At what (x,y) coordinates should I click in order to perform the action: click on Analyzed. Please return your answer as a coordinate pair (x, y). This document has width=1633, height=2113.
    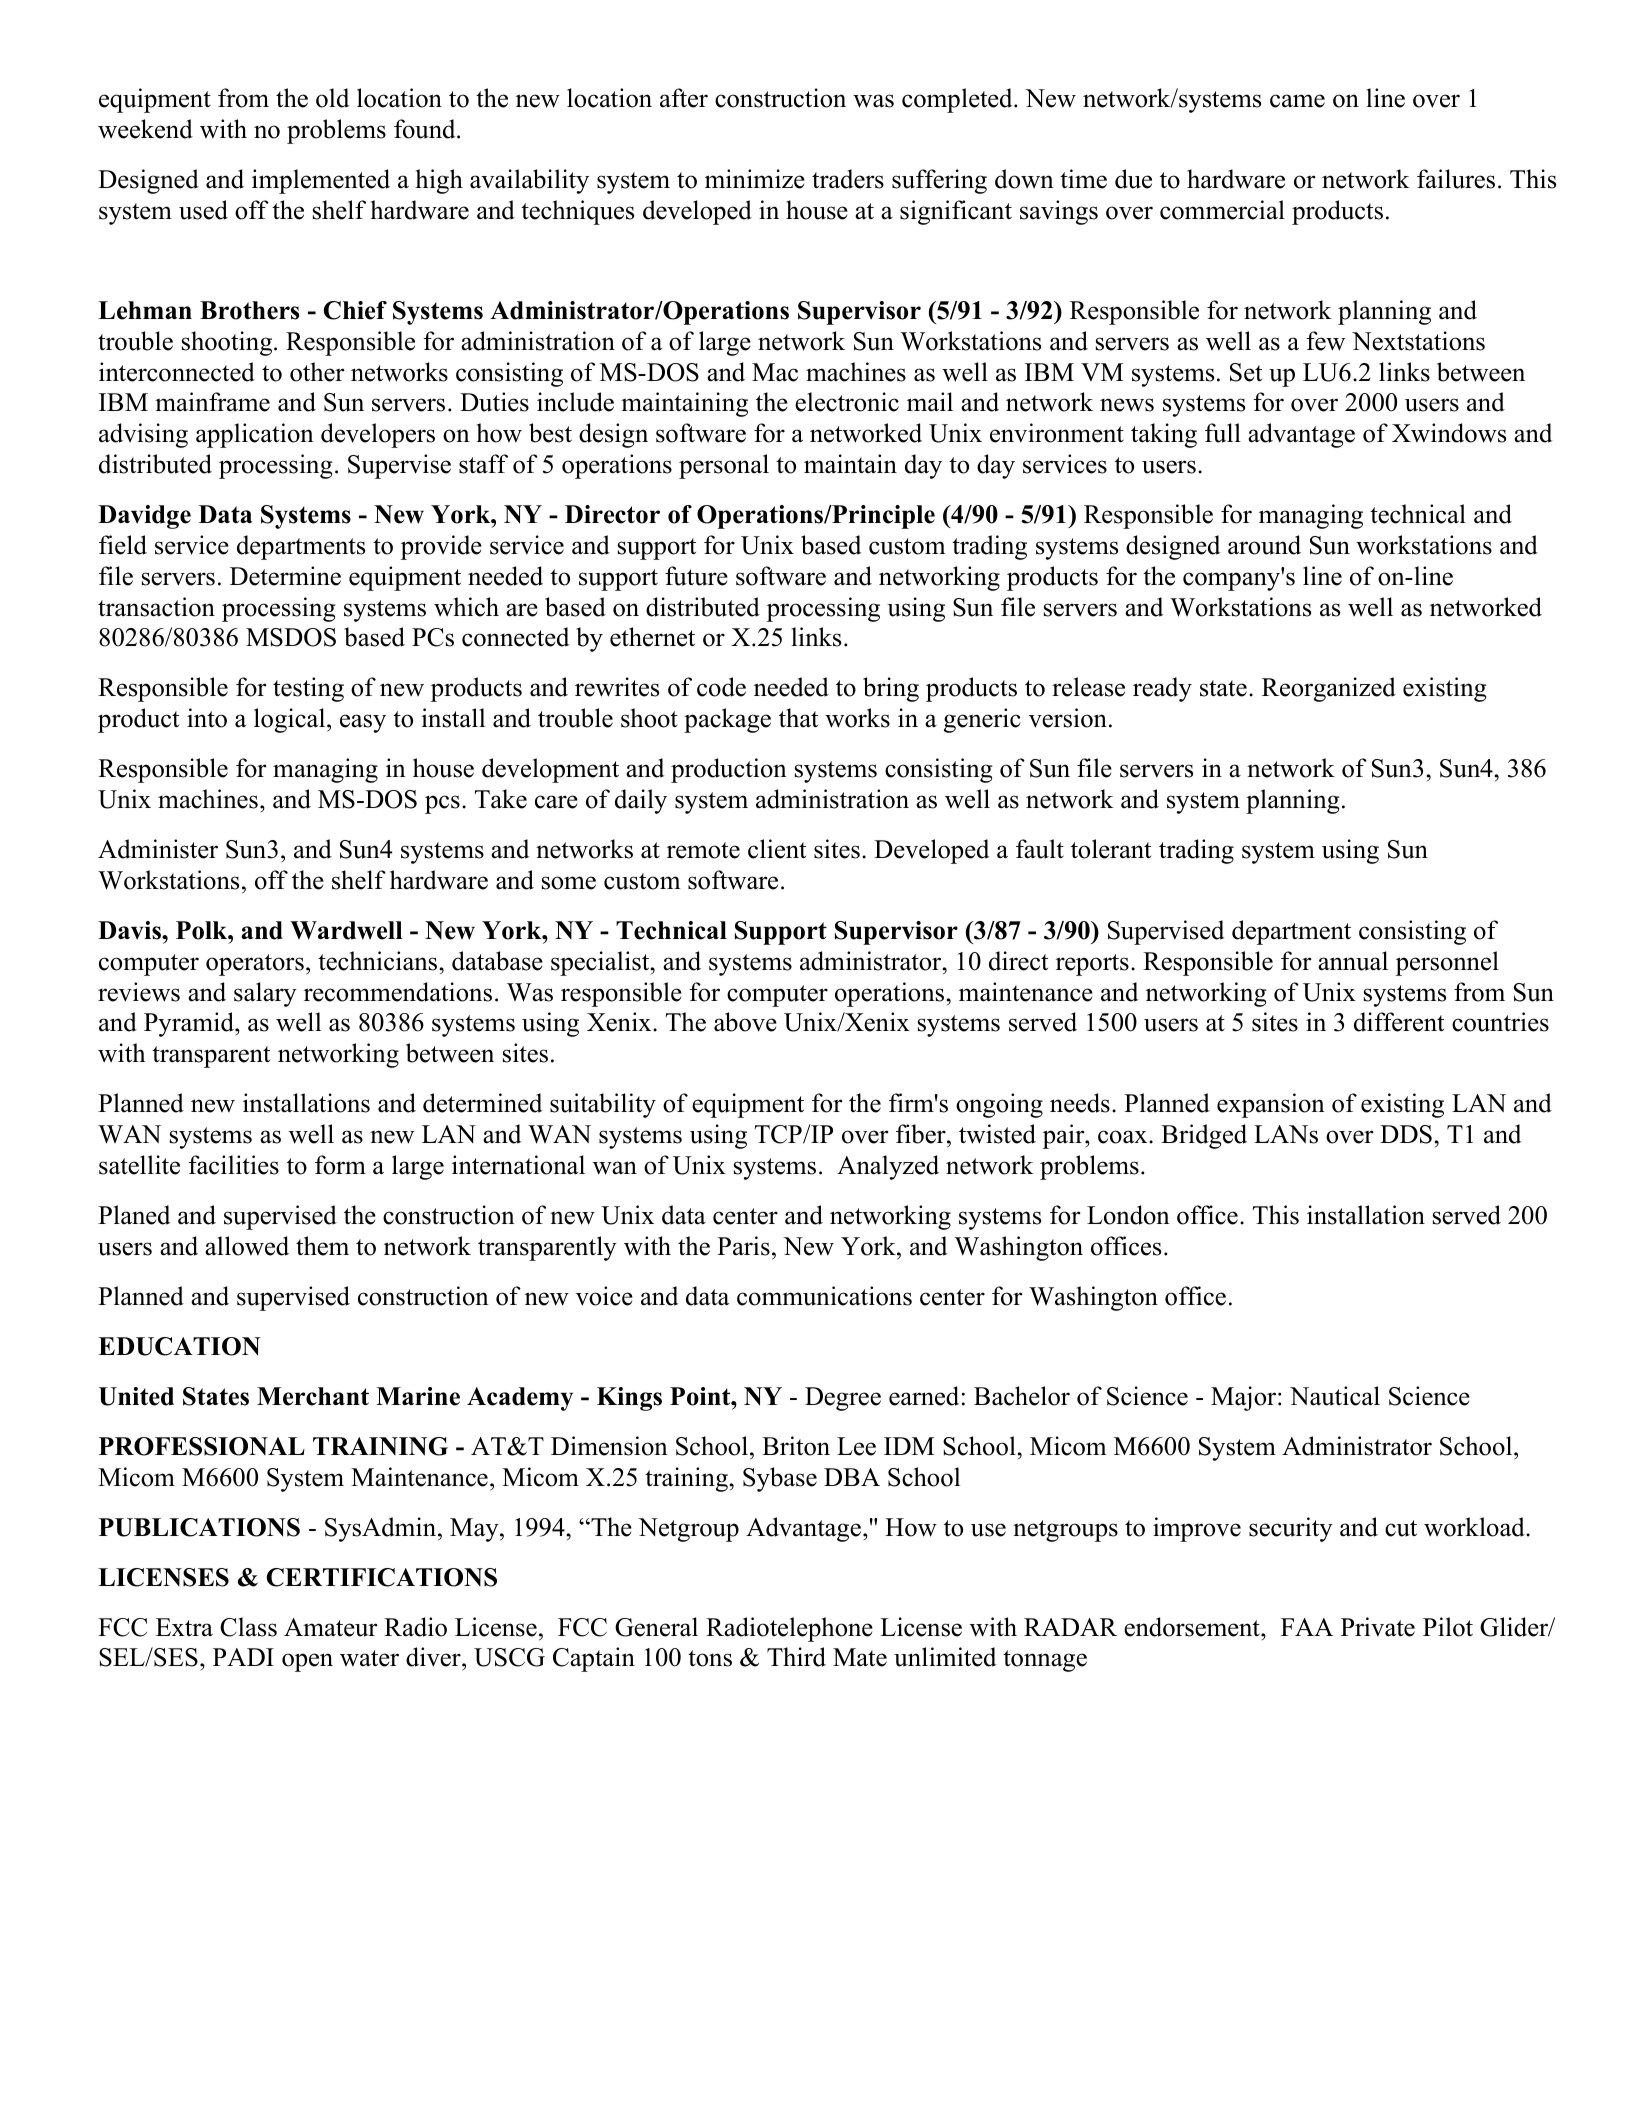
    Looking at the image, I should click on (888, 1167).
